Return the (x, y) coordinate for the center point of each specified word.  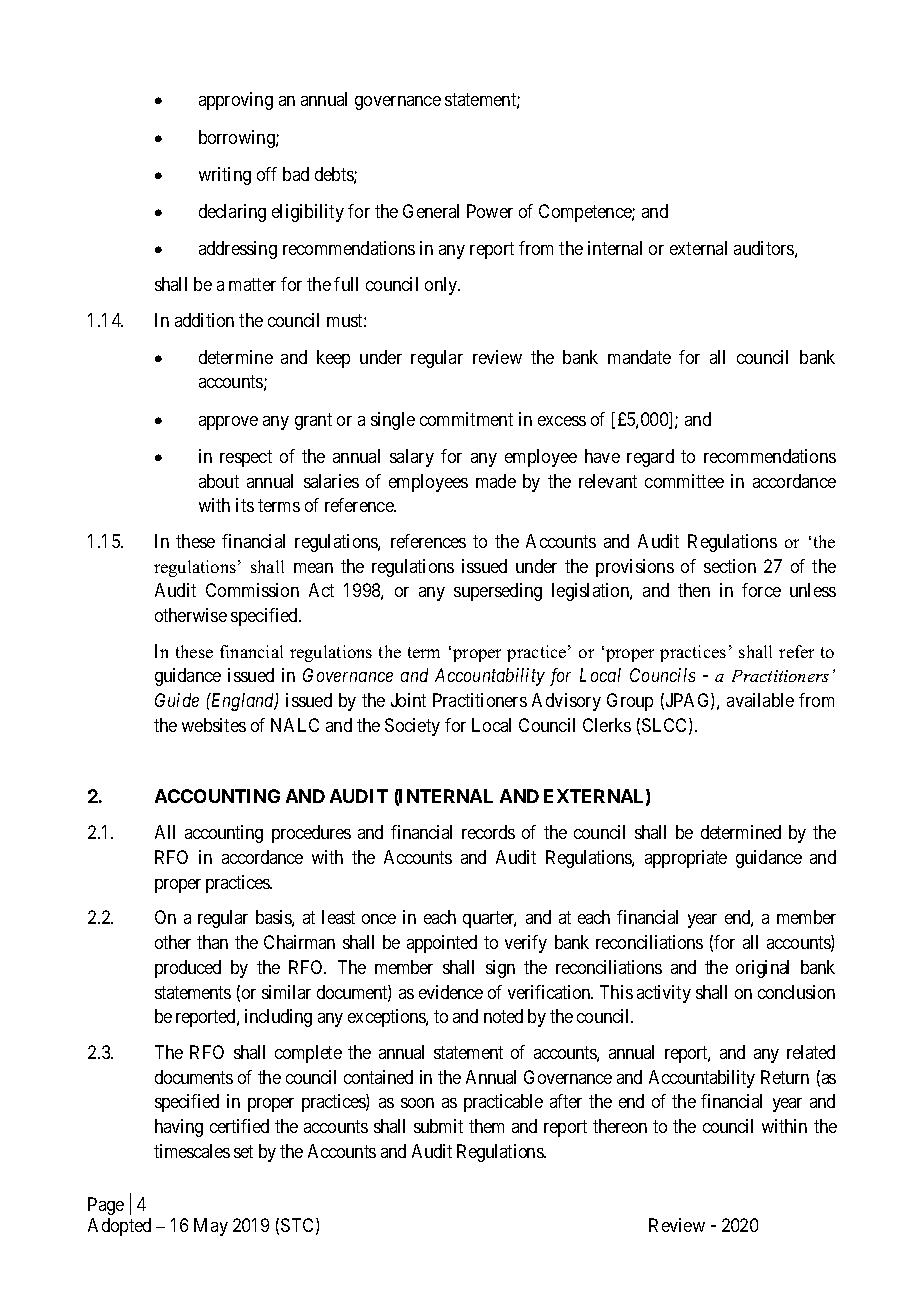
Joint (408, 700)
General (431, 211)
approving (236, 101)
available (760, 700)
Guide (177, 700)
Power (490, 211)
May (211, 1227)
